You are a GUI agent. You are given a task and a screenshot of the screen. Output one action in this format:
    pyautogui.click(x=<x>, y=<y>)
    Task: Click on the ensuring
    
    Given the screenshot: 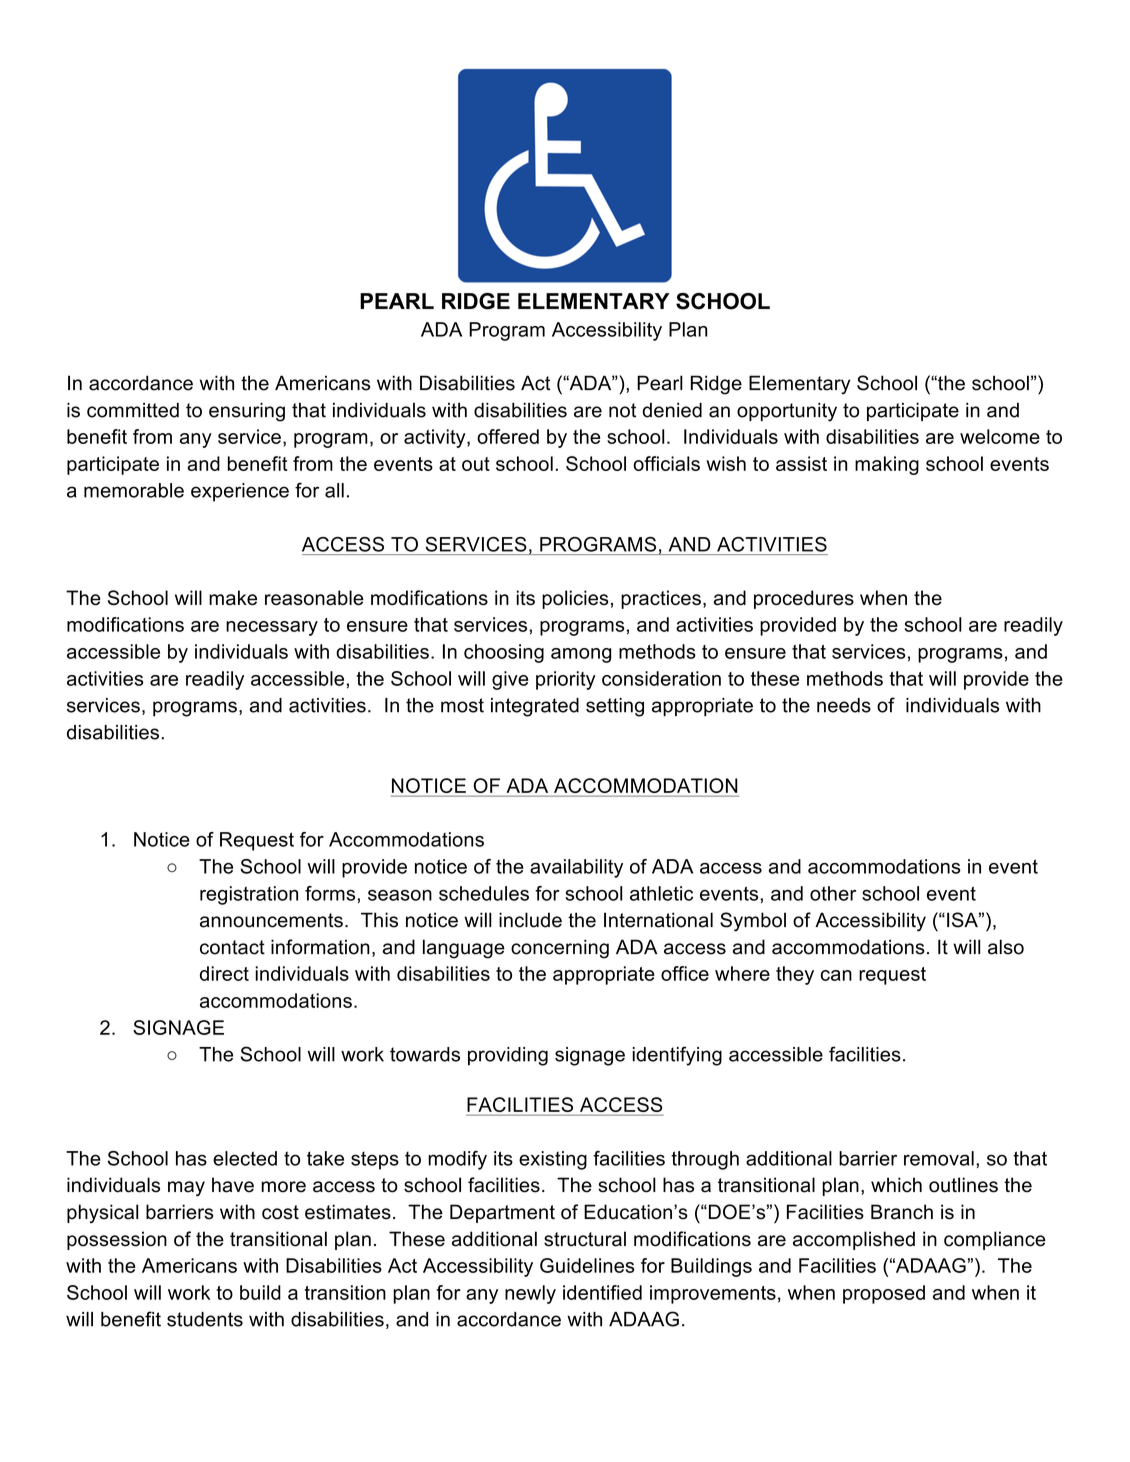 What is the action you would take?
    pyautogui.click(x=247, y=412)
